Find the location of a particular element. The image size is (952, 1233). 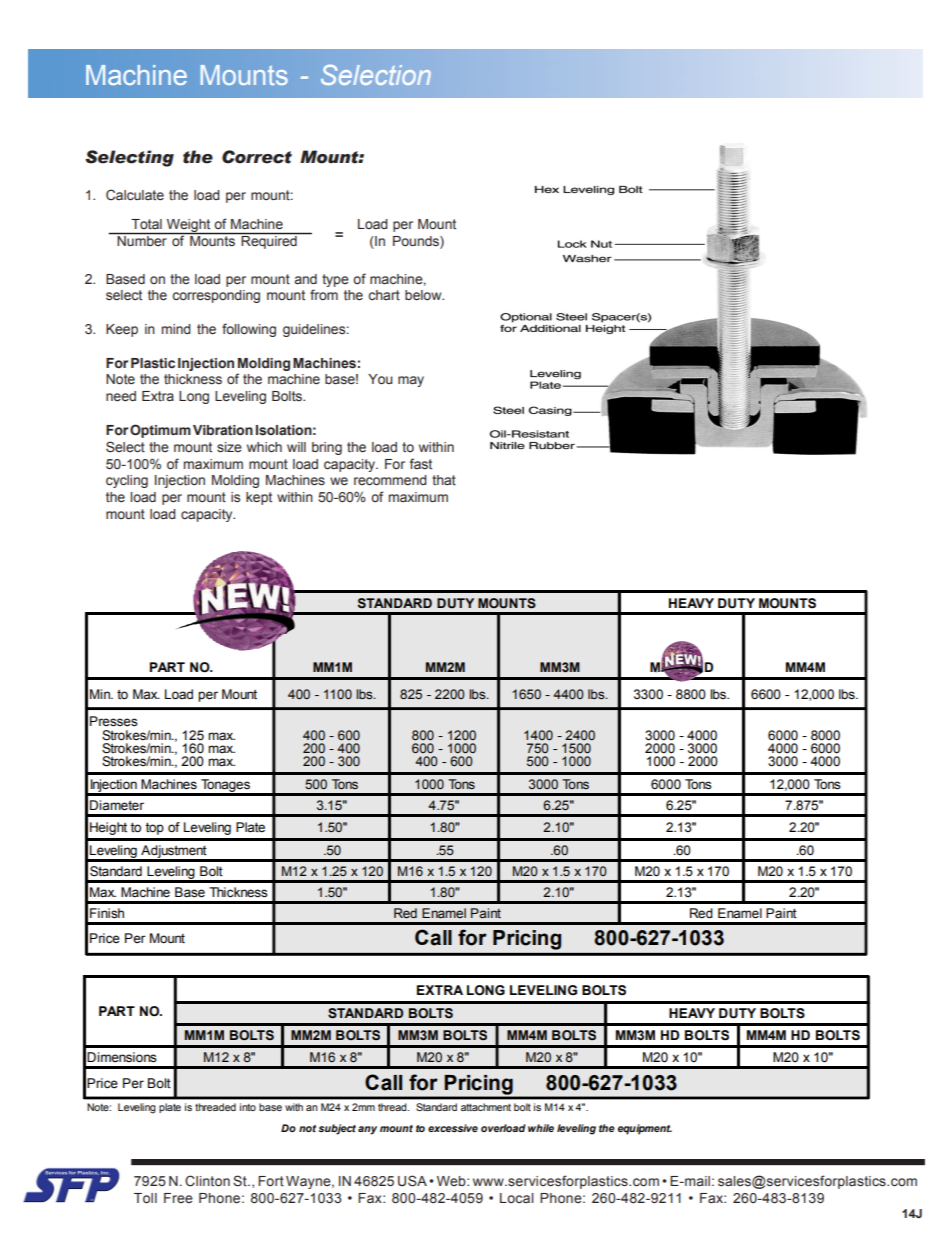

Free is located at coordinates (178, 1198).
